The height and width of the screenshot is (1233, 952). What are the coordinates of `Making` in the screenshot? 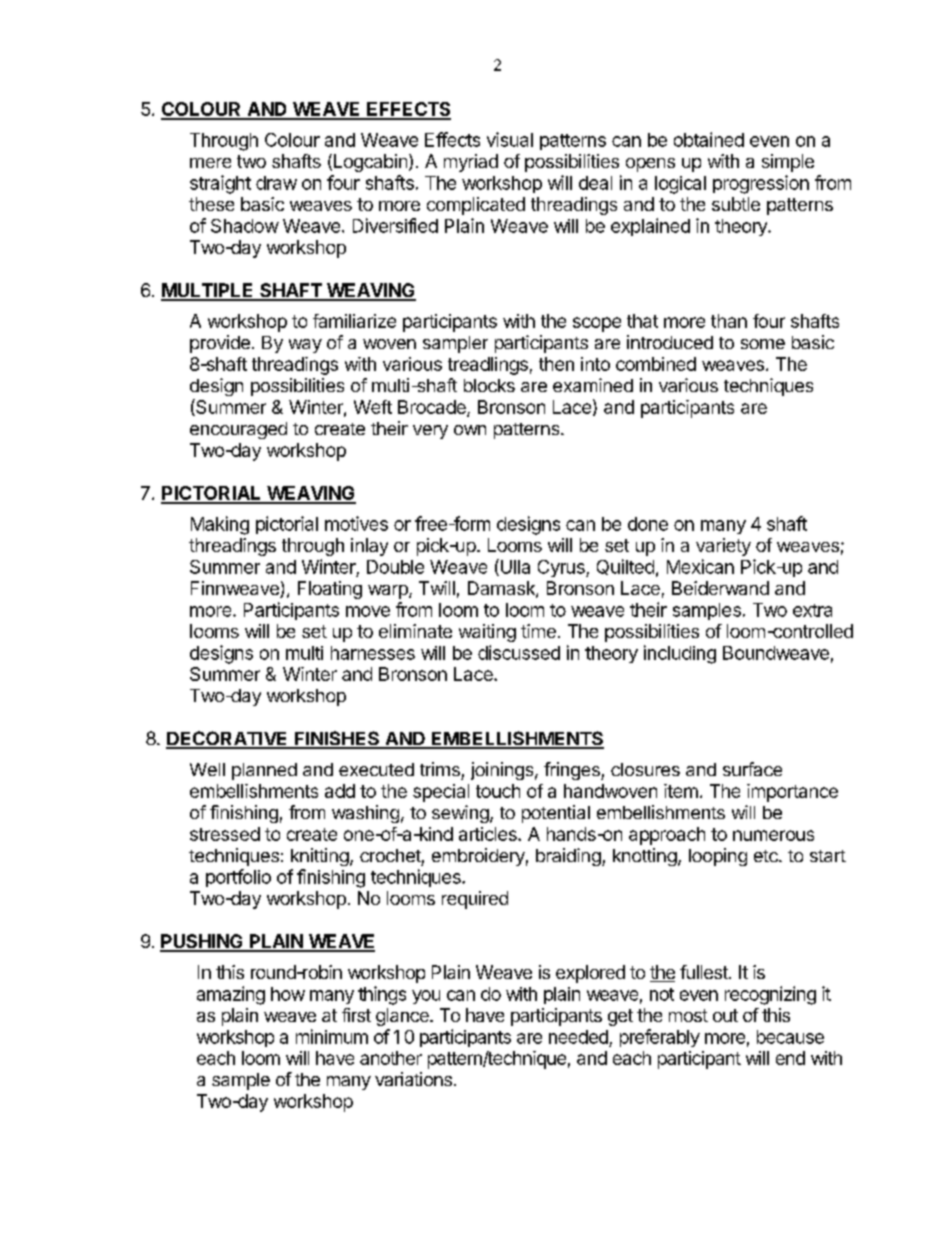 It's located at (220, 525).
